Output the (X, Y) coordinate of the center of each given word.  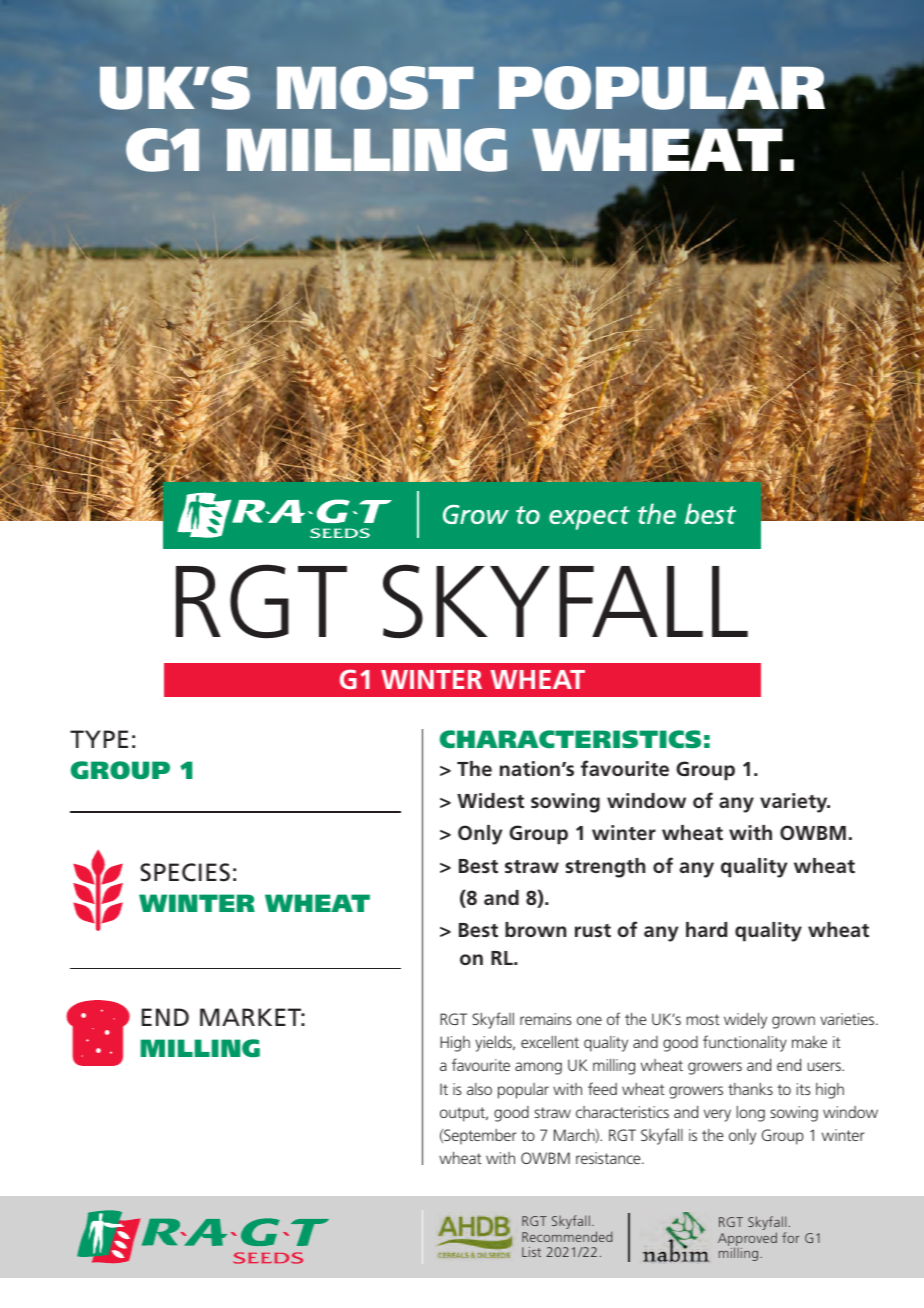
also (479, 1089)
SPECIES (185, 872)
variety (795, 803)
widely (745, 1020)
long (751, 1114)
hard (706, 929)
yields (494, 1043)
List (531, 1252)
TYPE (99, 739)
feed (602, 1088)
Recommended (567, 1236)
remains (546, 1019)
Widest (490, 800)
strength (605, 868)
